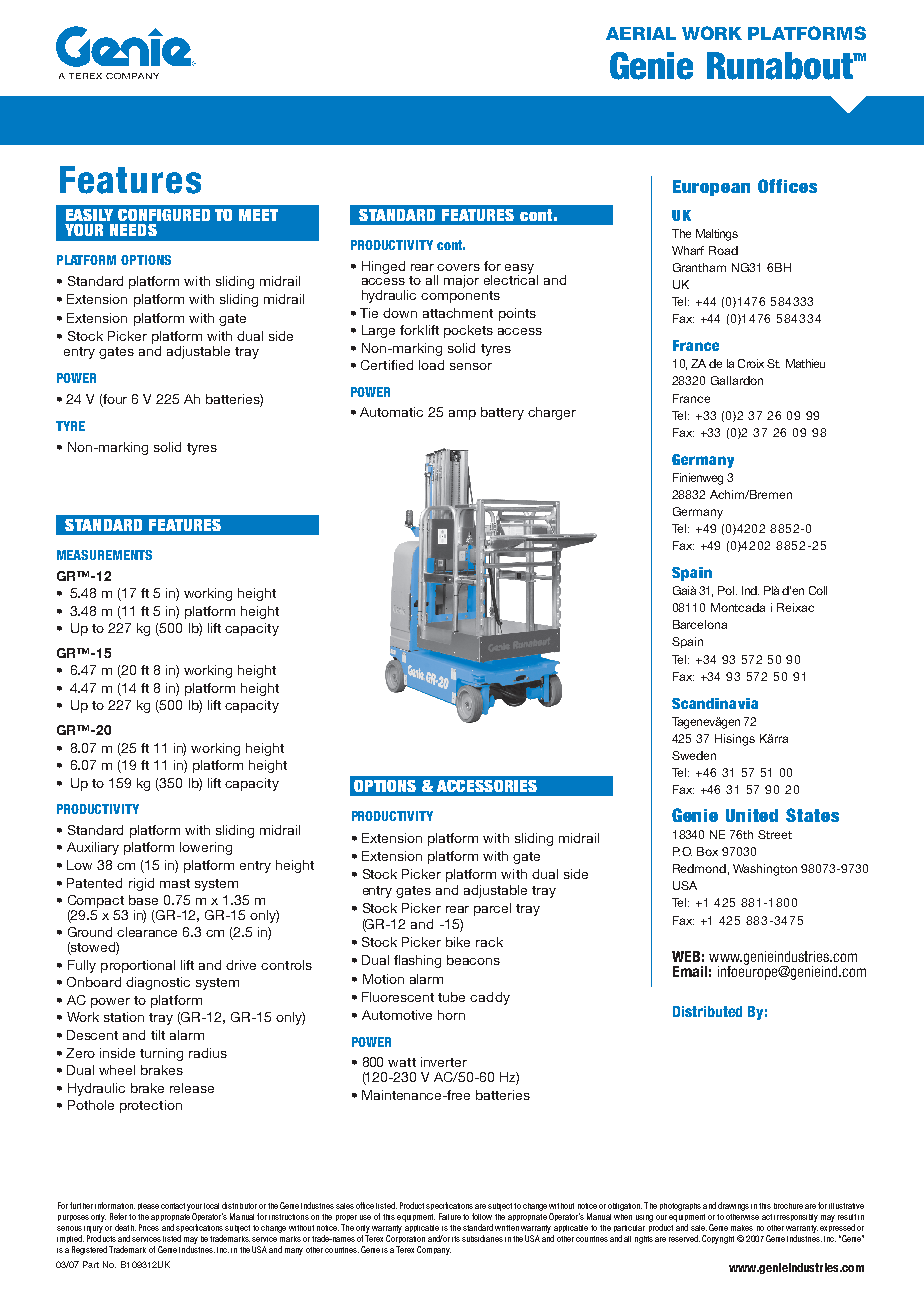 The height and width of the image is (1308, 924). I want to click on please, so click(148, 1206).
